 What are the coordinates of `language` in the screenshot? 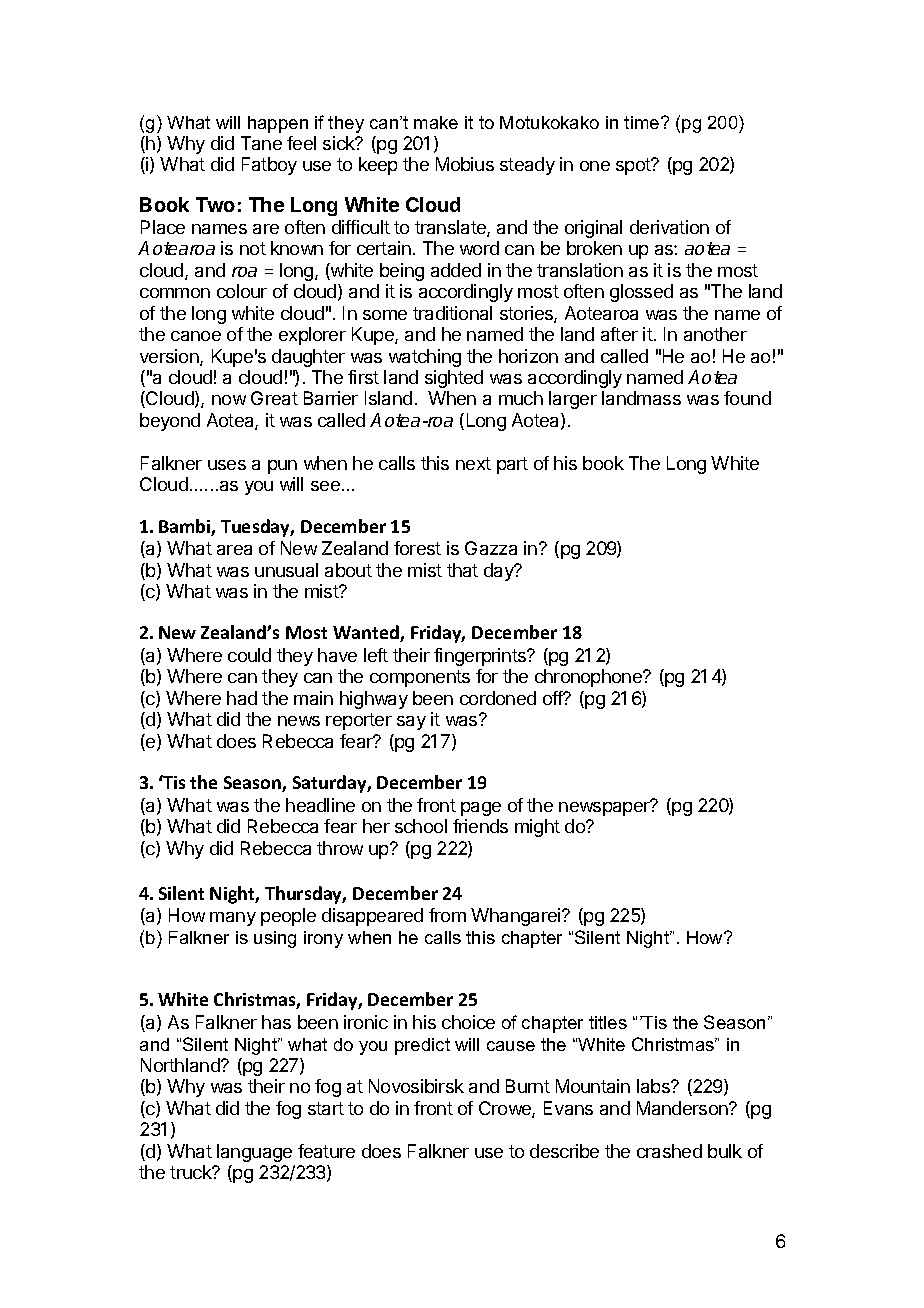 It's located at (254, 1153).
